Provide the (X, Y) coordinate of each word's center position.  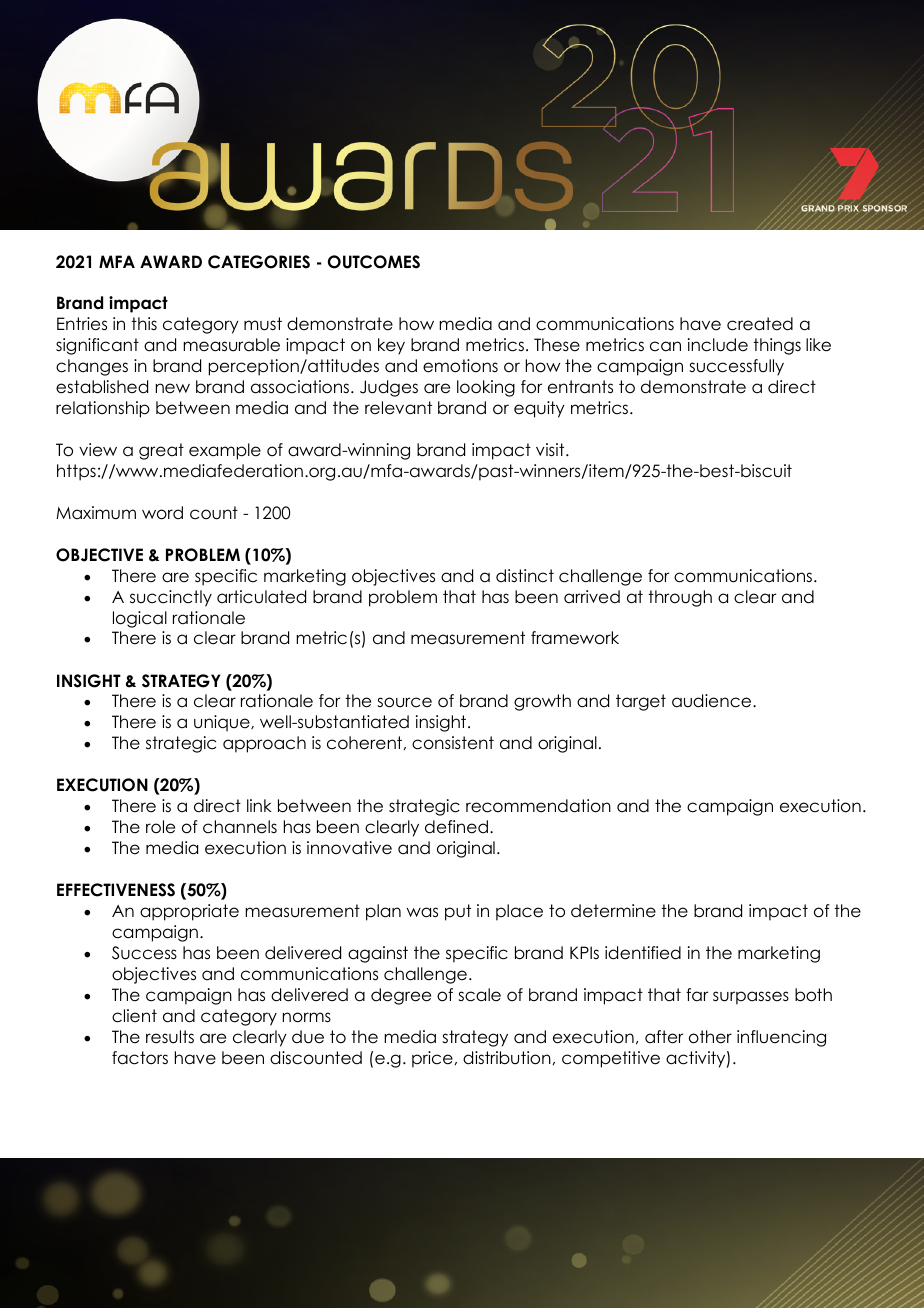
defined (456, 827)
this (144, 323)
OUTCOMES (374, 262)
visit (551, 450)
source (404, 702)
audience (713, 701)
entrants (580, 387)
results (170, 1037)
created (760, 324)
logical (140, 619)
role (160, 827)
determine (613, 911)
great (161, 451)
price (432, 1059)
